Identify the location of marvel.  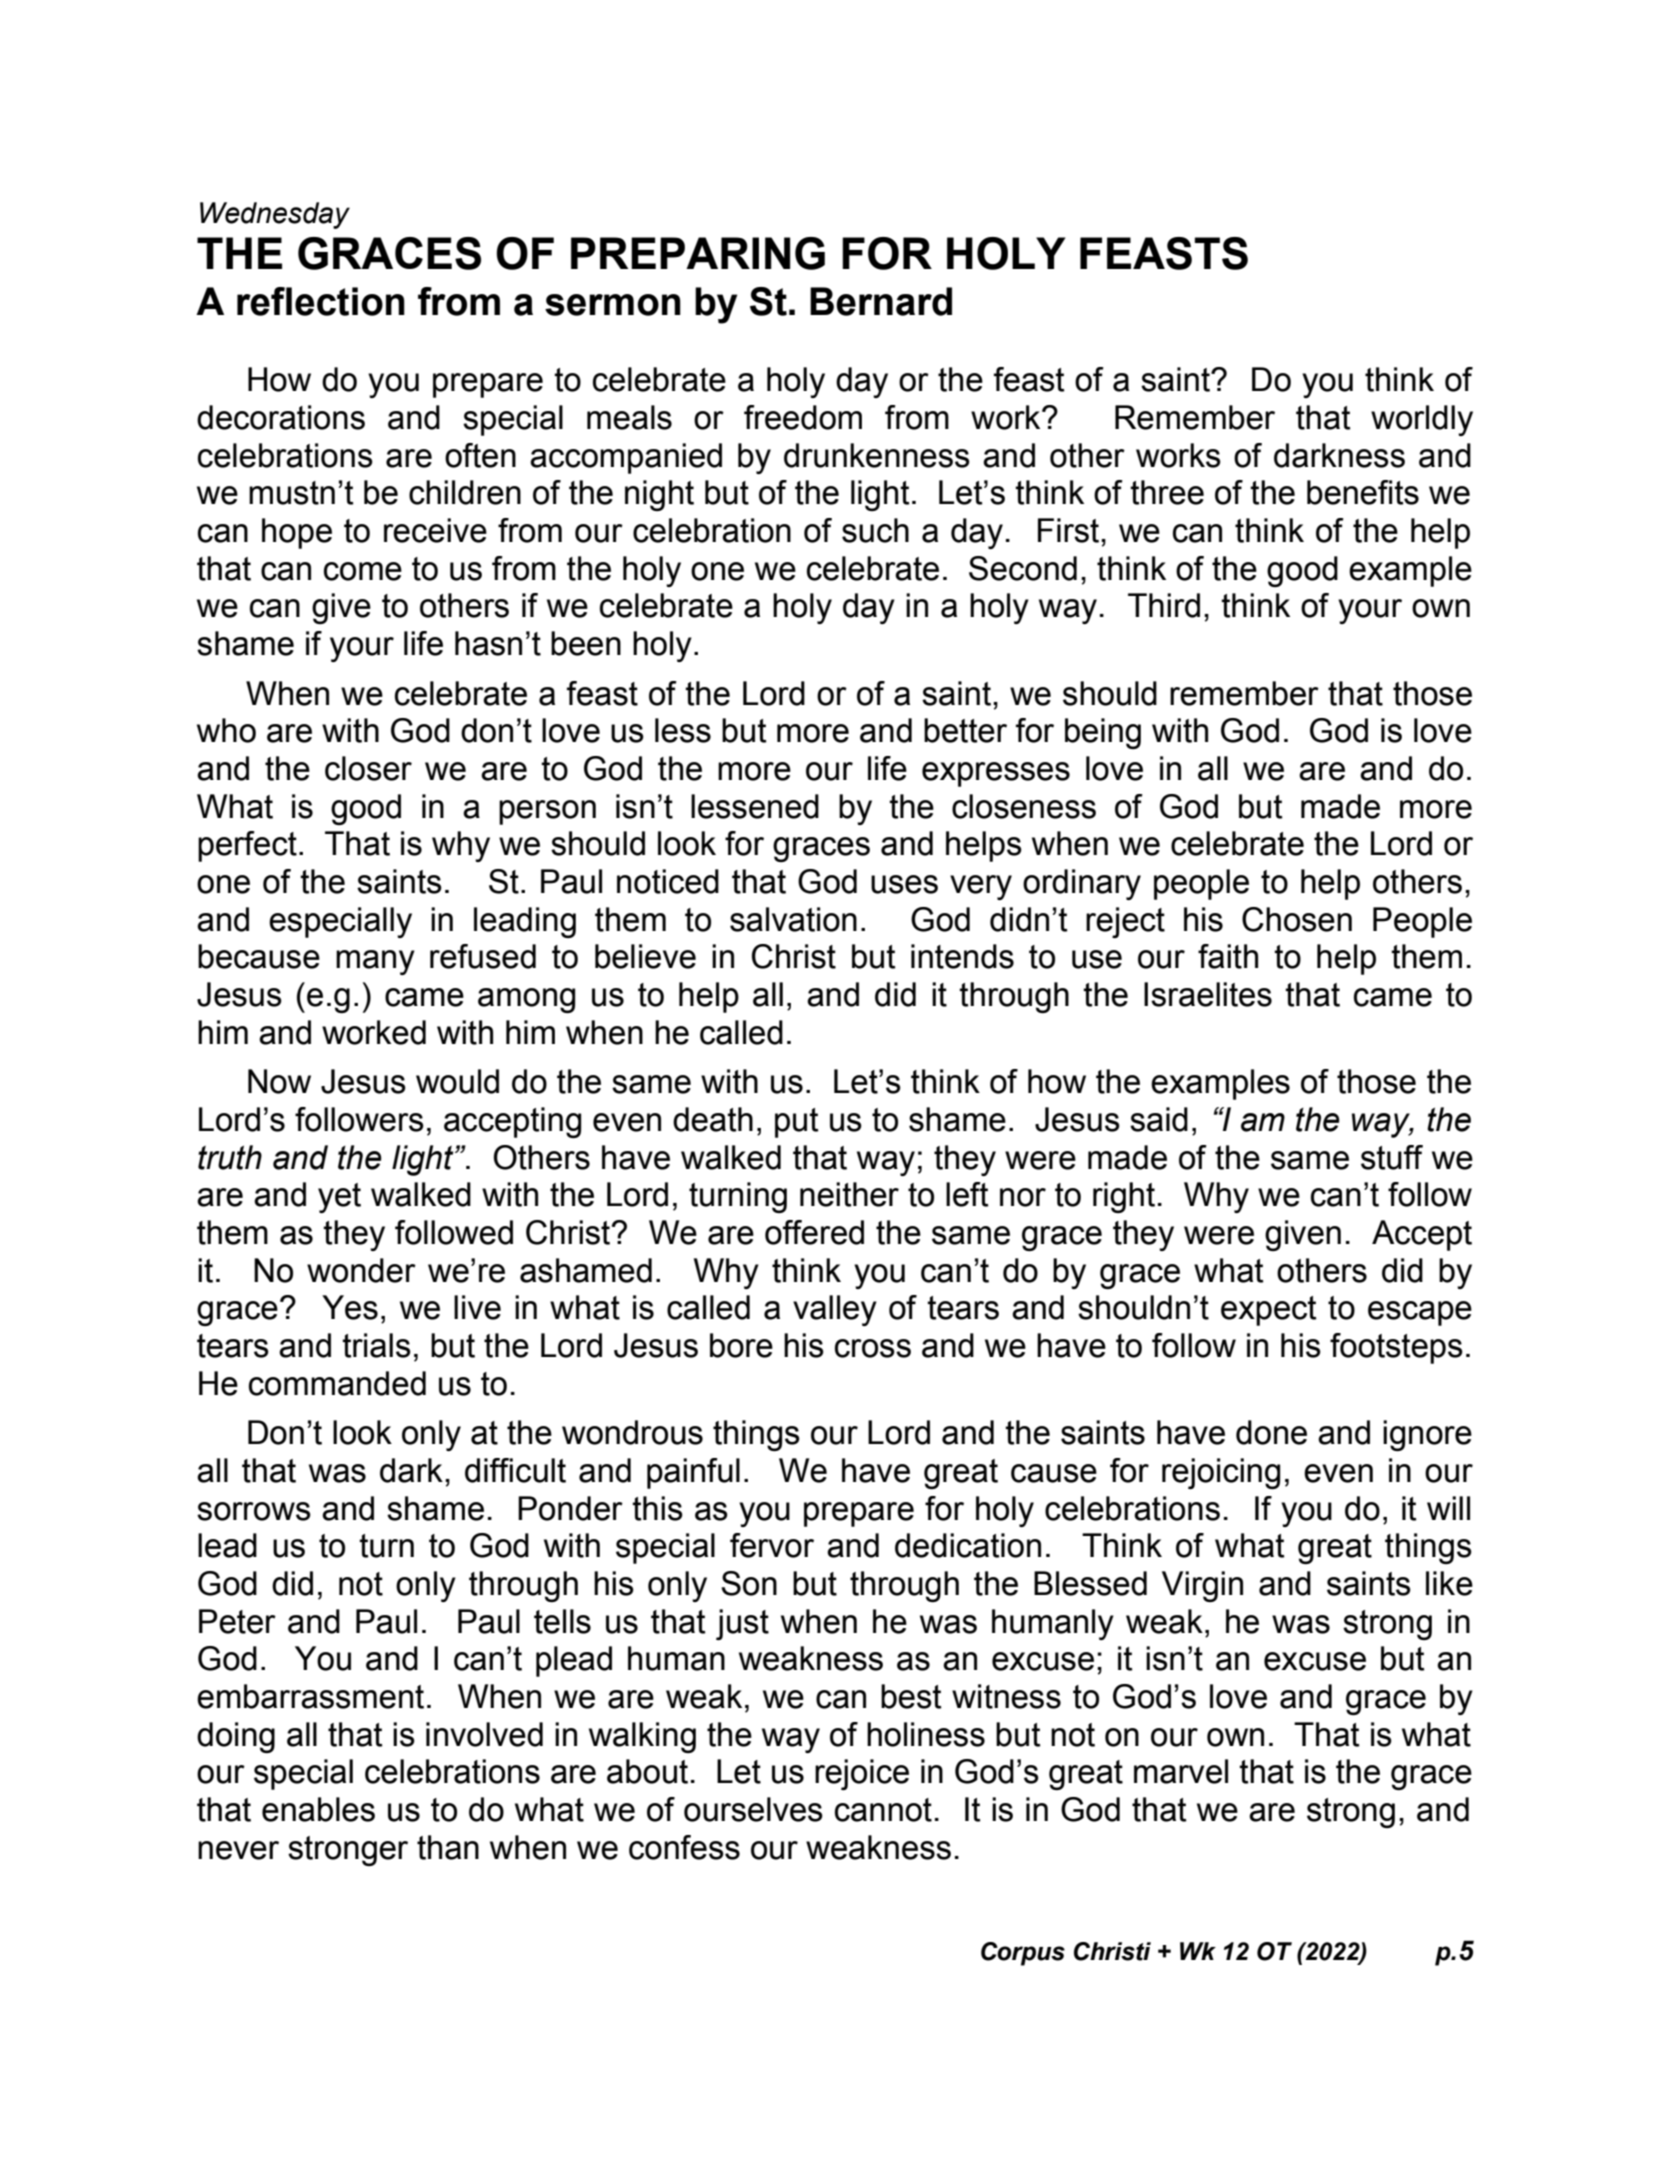
(1181, 1771).
